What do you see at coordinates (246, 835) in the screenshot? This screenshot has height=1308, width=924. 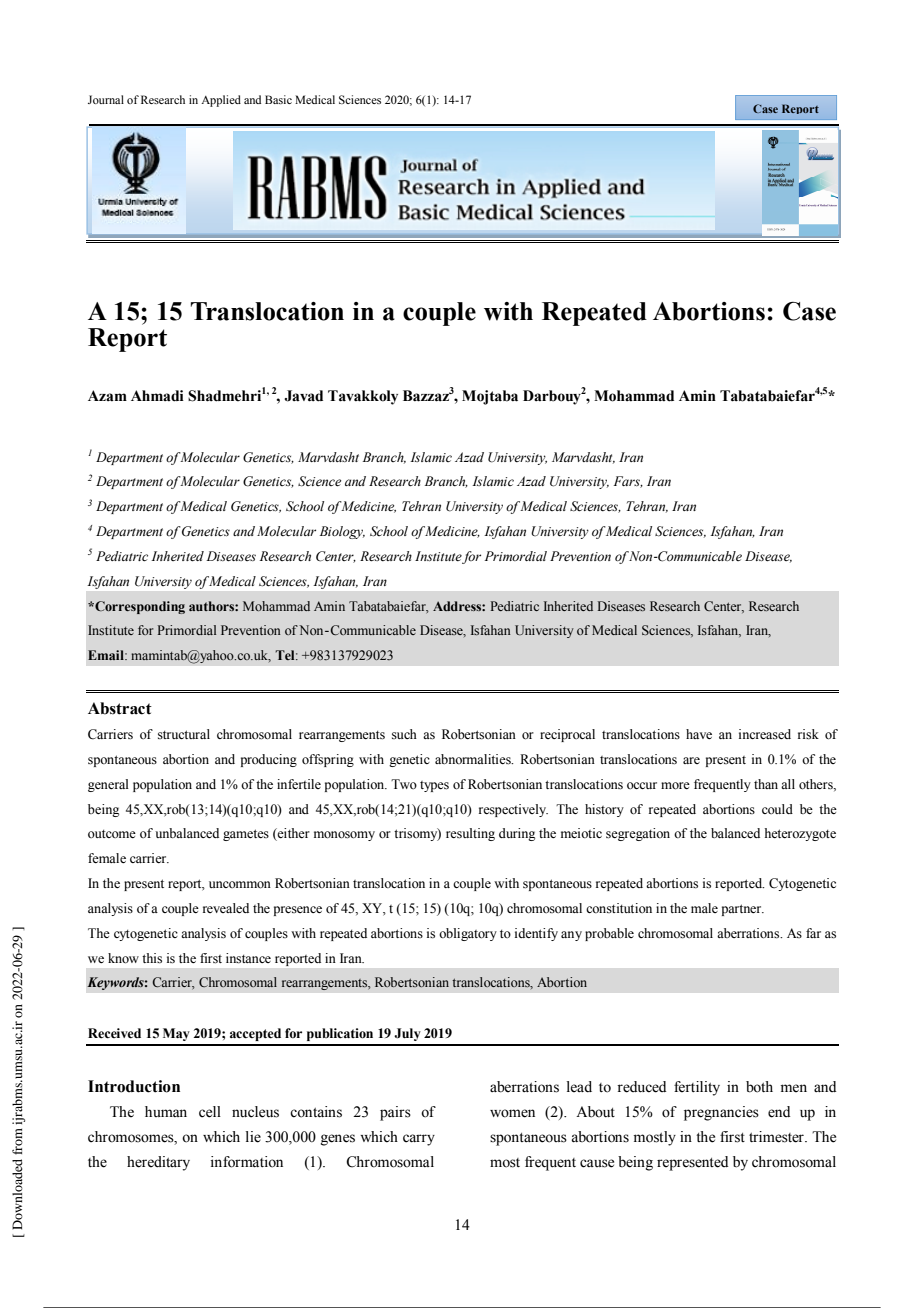 I see `gametes` at bounding box center [246, 835].
